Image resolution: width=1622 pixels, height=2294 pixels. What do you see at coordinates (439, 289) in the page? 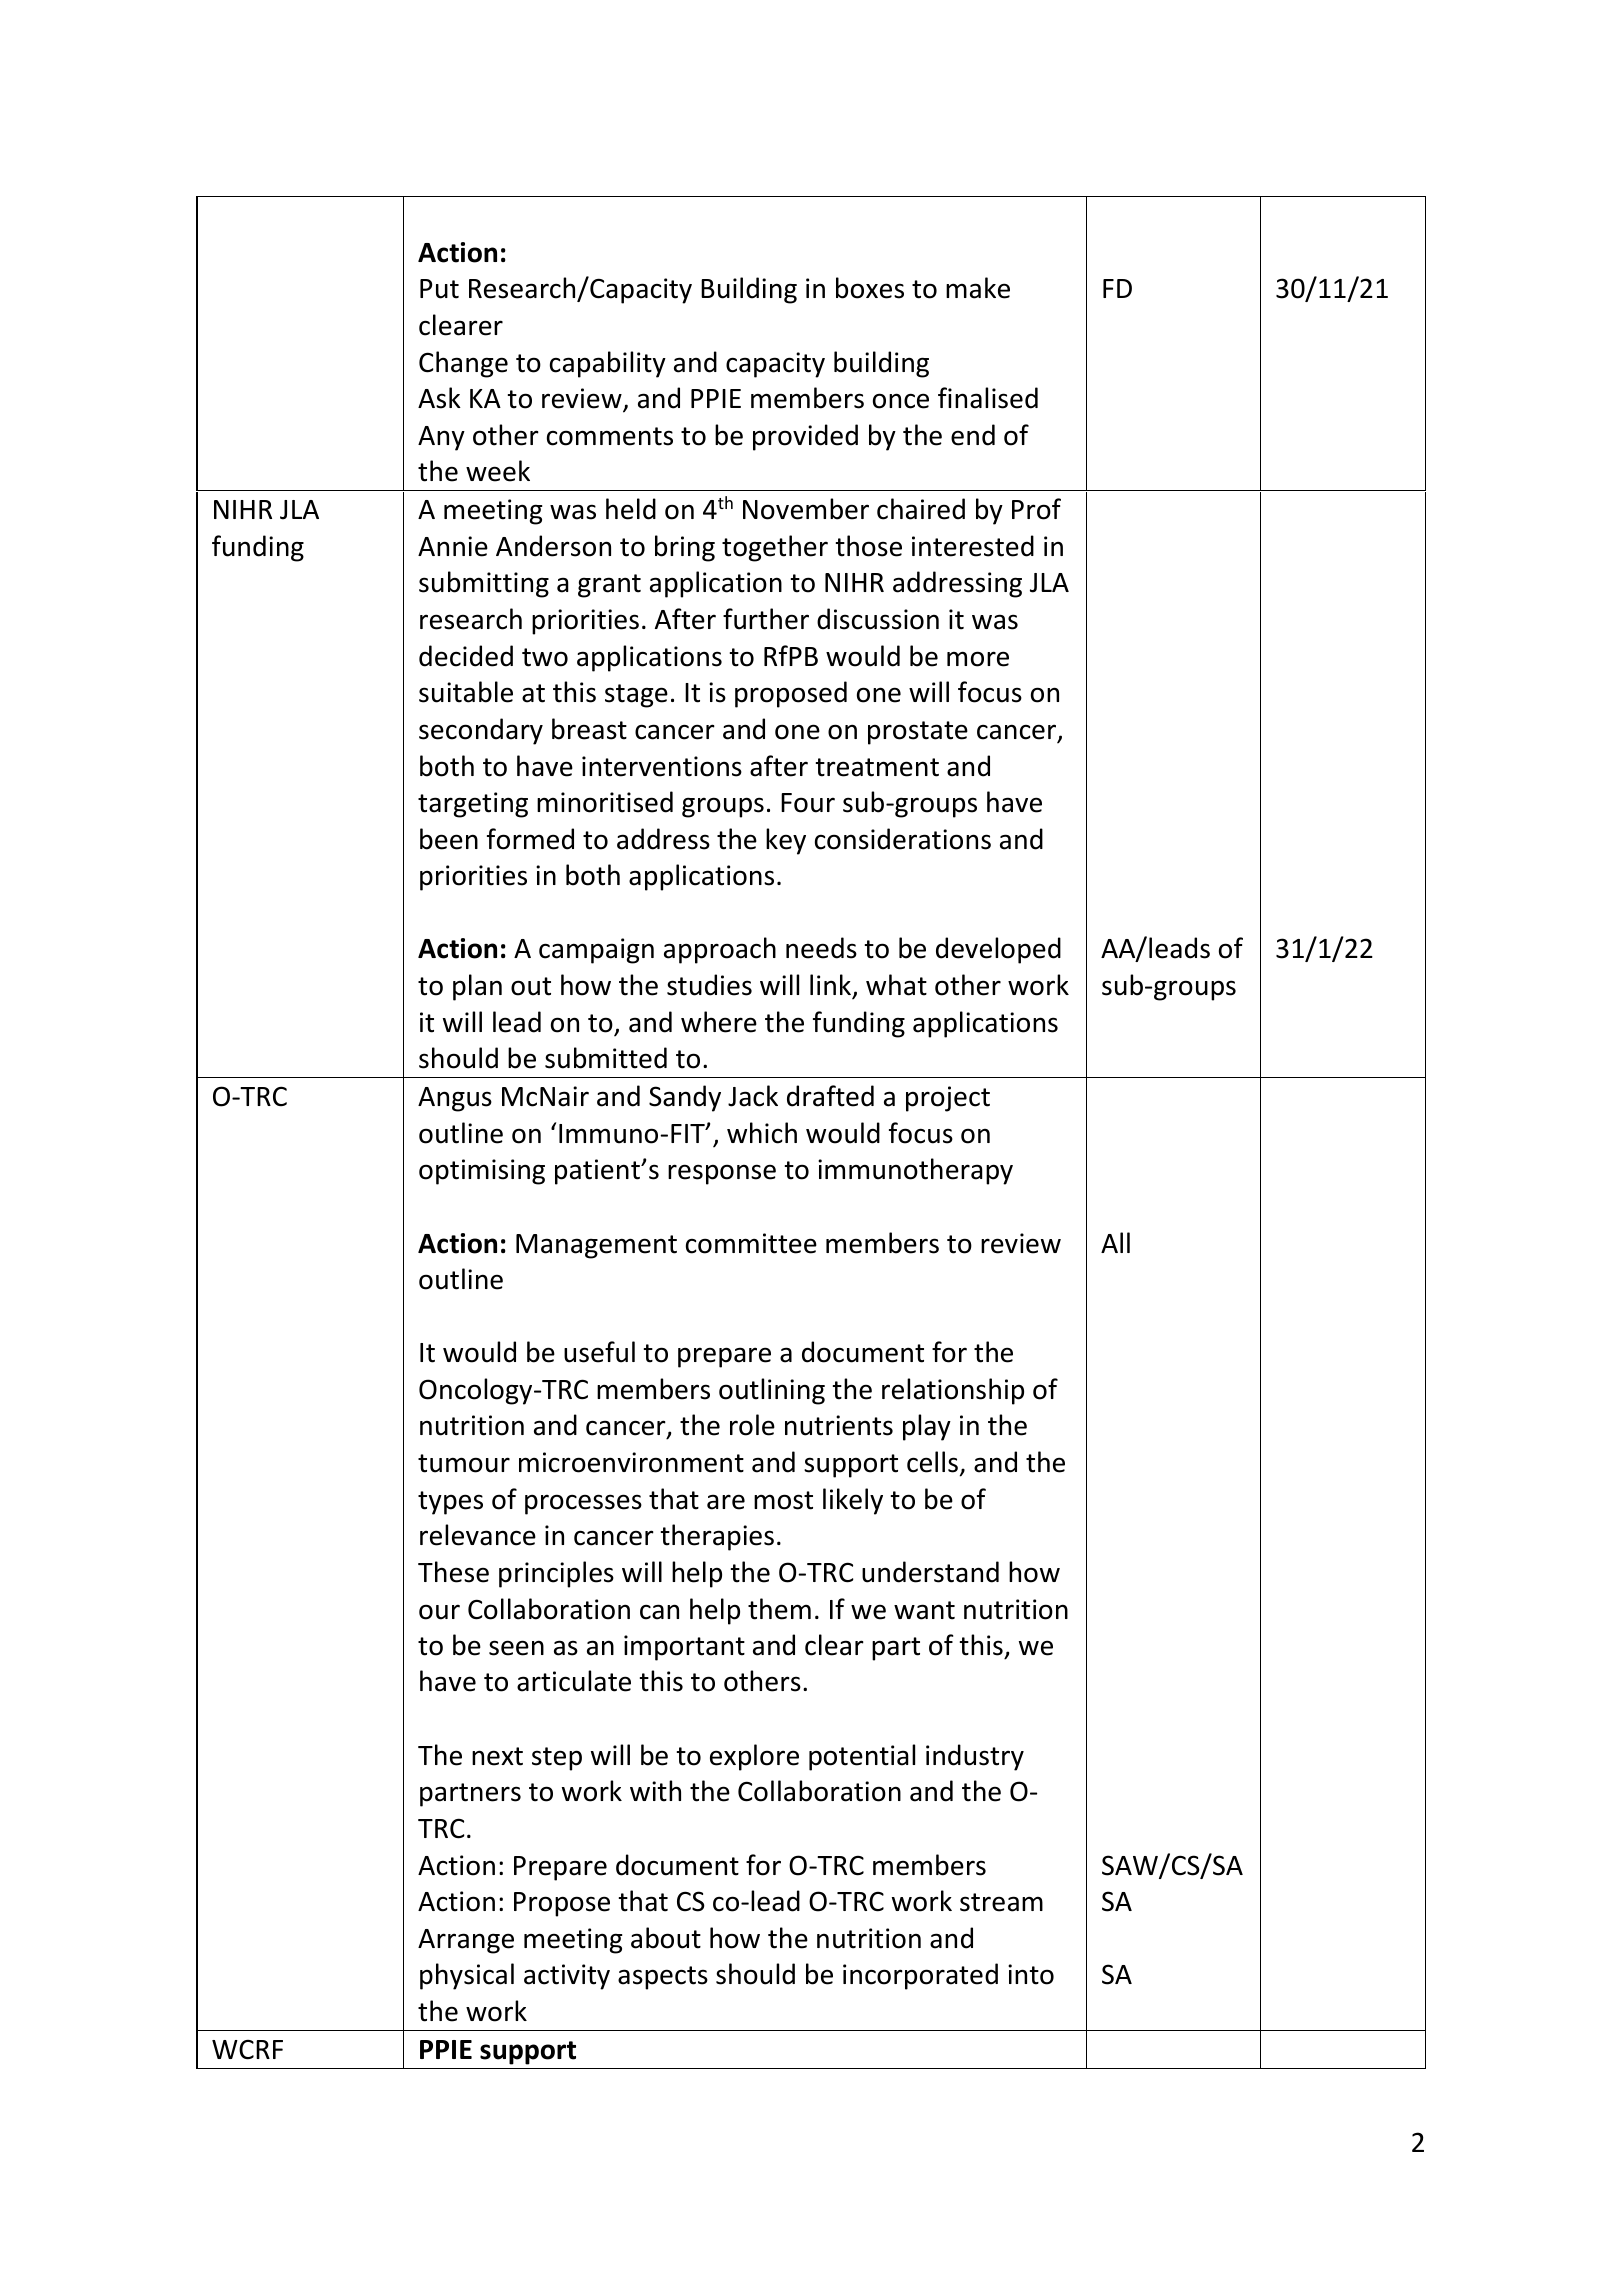
I see `Put` at bounding box center [439, 289].
